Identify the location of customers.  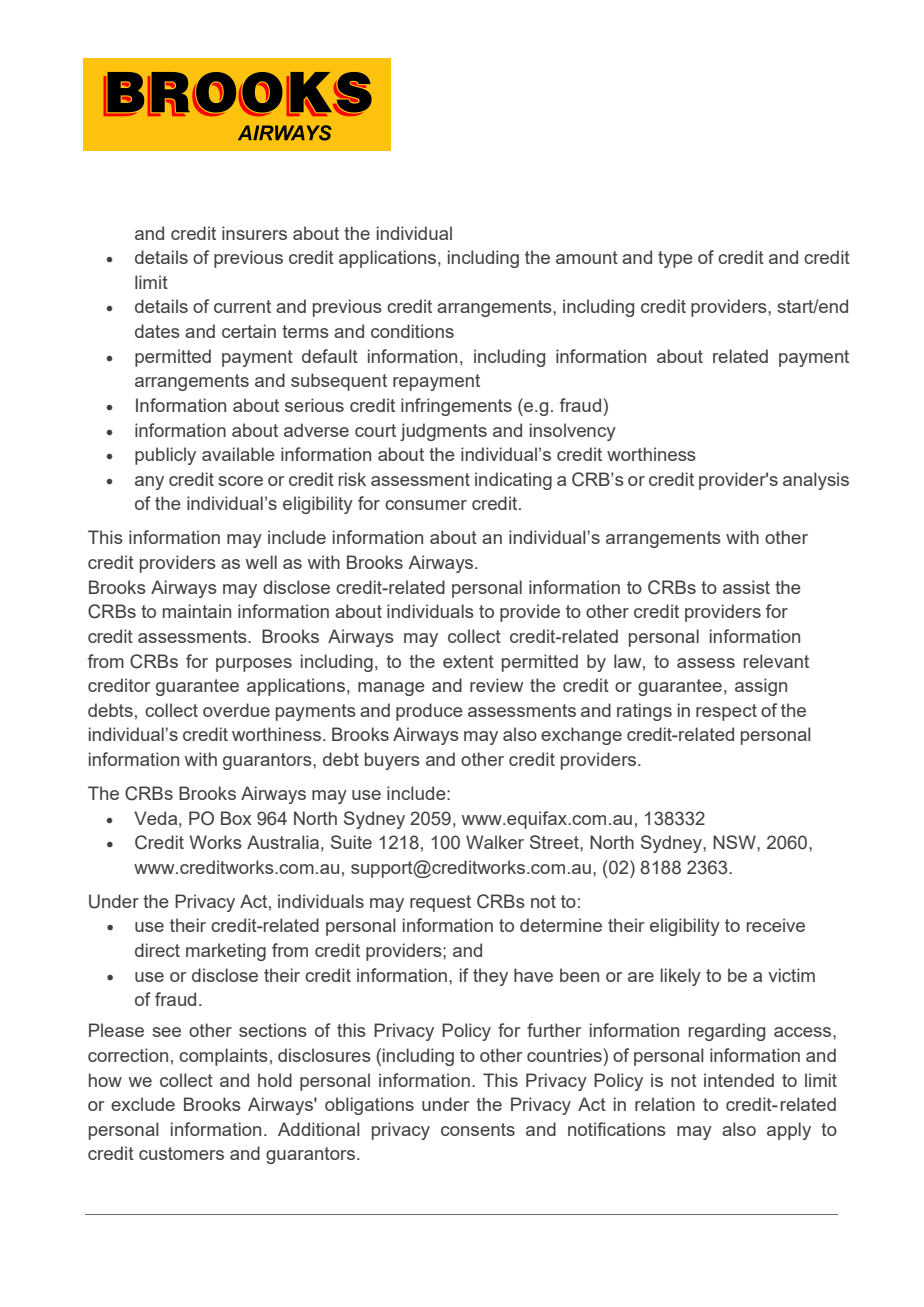
(181, 1153).
